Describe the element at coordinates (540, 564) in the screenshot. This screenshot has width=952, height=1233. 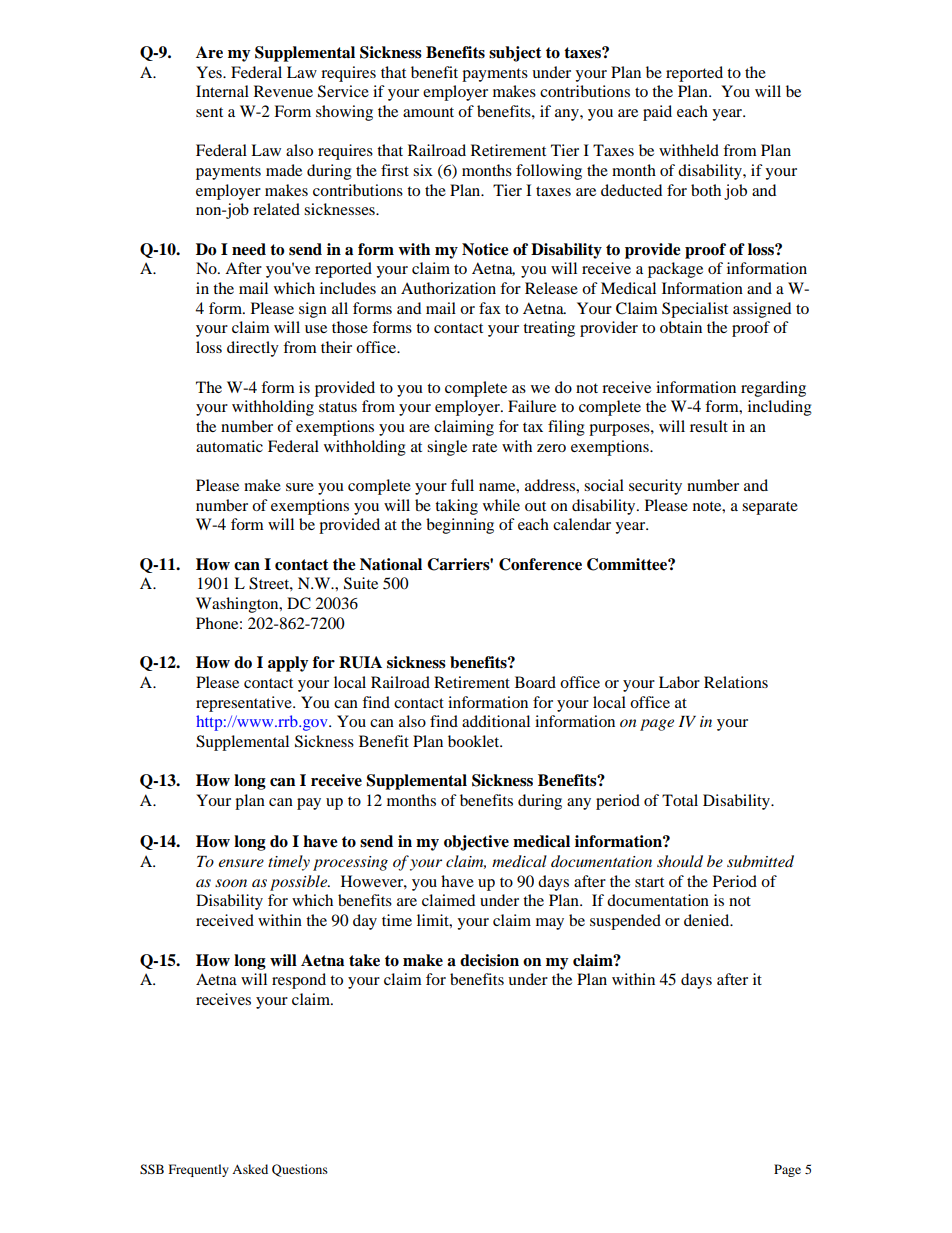
I see `Conference` at that location.
